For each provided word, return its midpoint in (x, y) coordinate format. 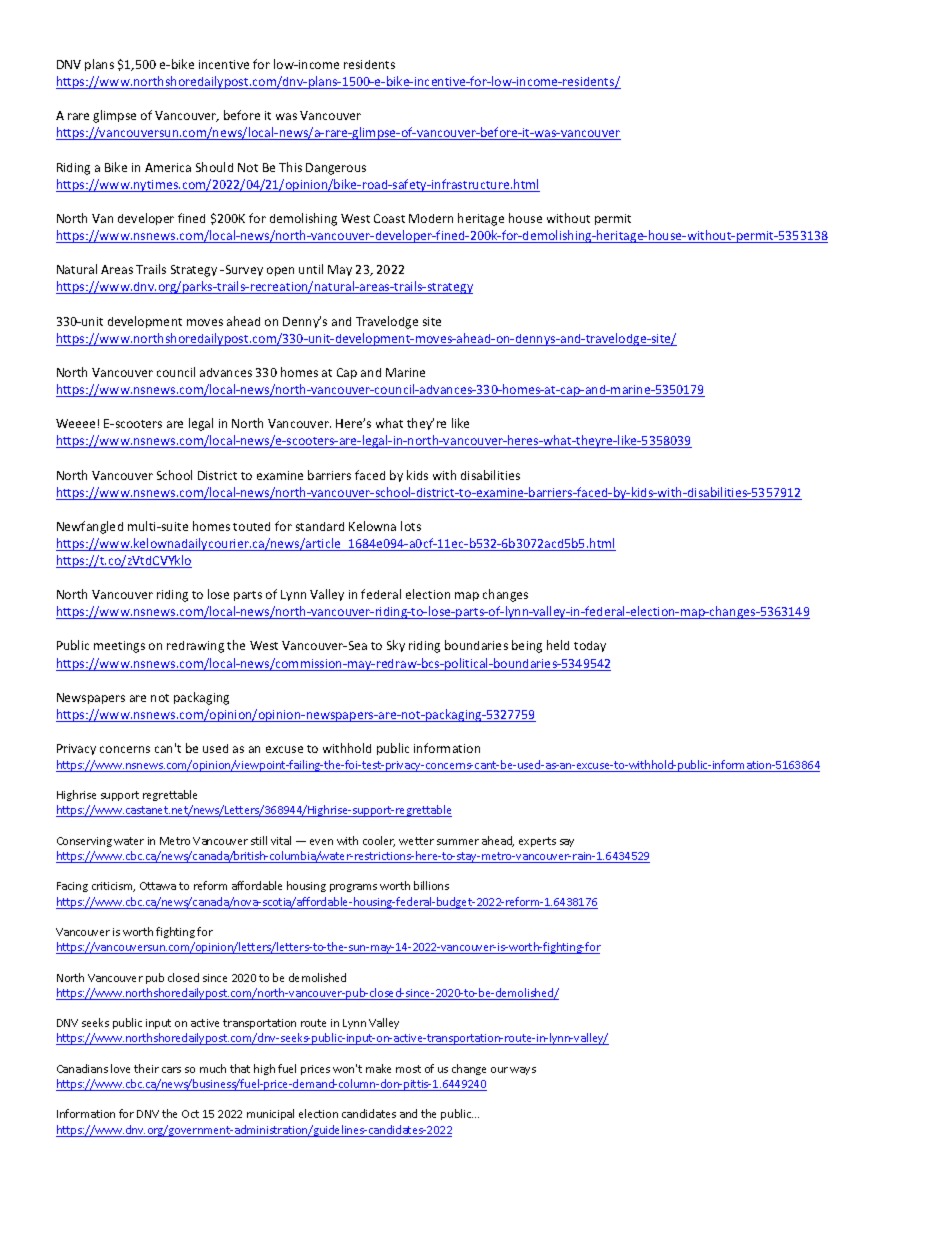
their (146, 1068)
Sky (396, 646)
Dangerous (336, 169)
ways (523, 1071)
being (527, 646)
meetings (119, 647)
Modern (431, 218)
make (378, 1068)
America (168, 167)
